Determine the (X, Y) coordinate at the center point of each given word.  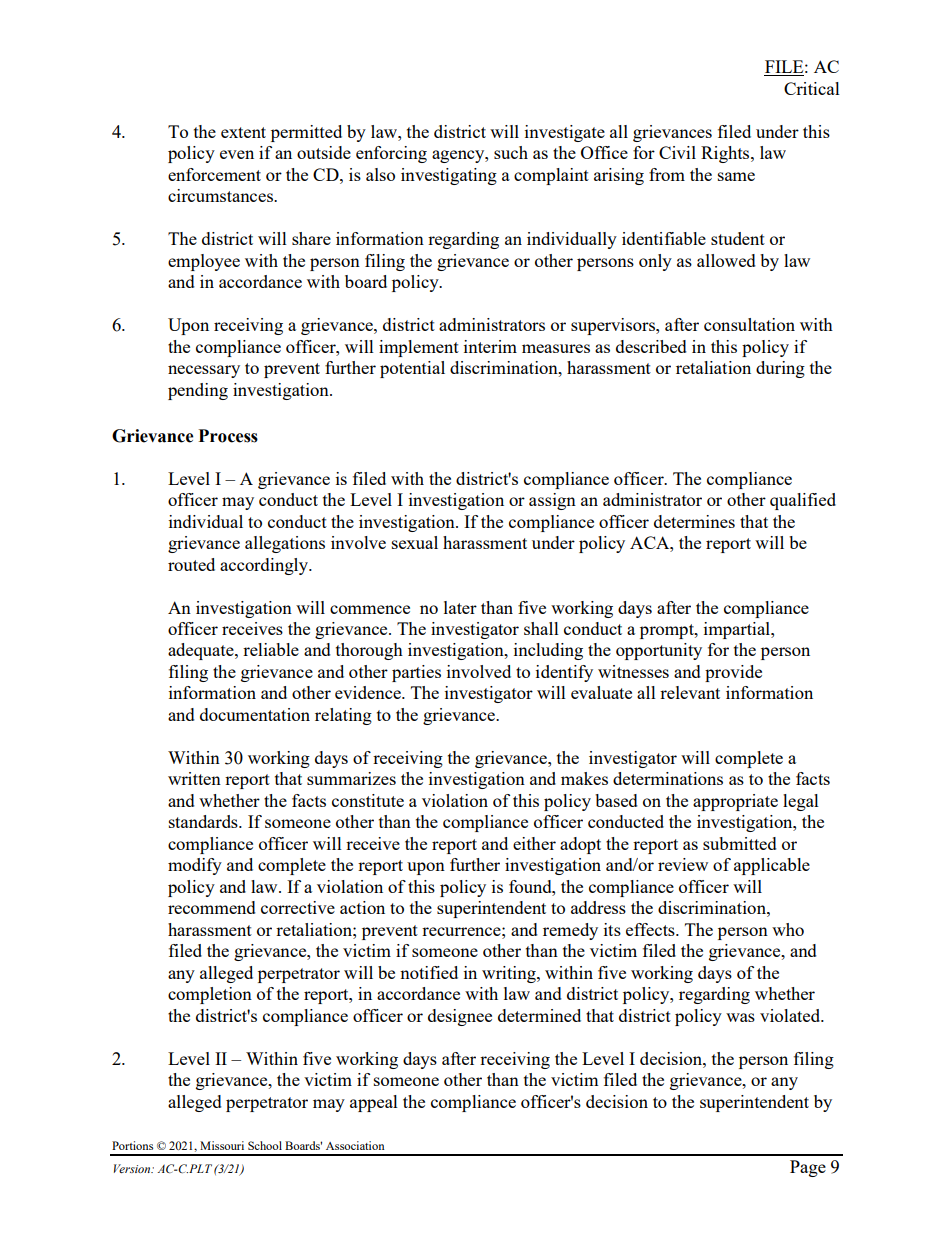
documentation (255, 714)
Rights (726, 154)
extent (243, 132)
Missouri (222, 1145)
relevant (690, 692)
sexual (415, 542)
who (788, 929)
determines (694, 521)
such (511, 152)
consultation (749, 324)
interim (490, 346)
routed (191, 564)
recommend (212, 907)
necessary (204, 371)
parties (416, 673)
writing (510, 974)
